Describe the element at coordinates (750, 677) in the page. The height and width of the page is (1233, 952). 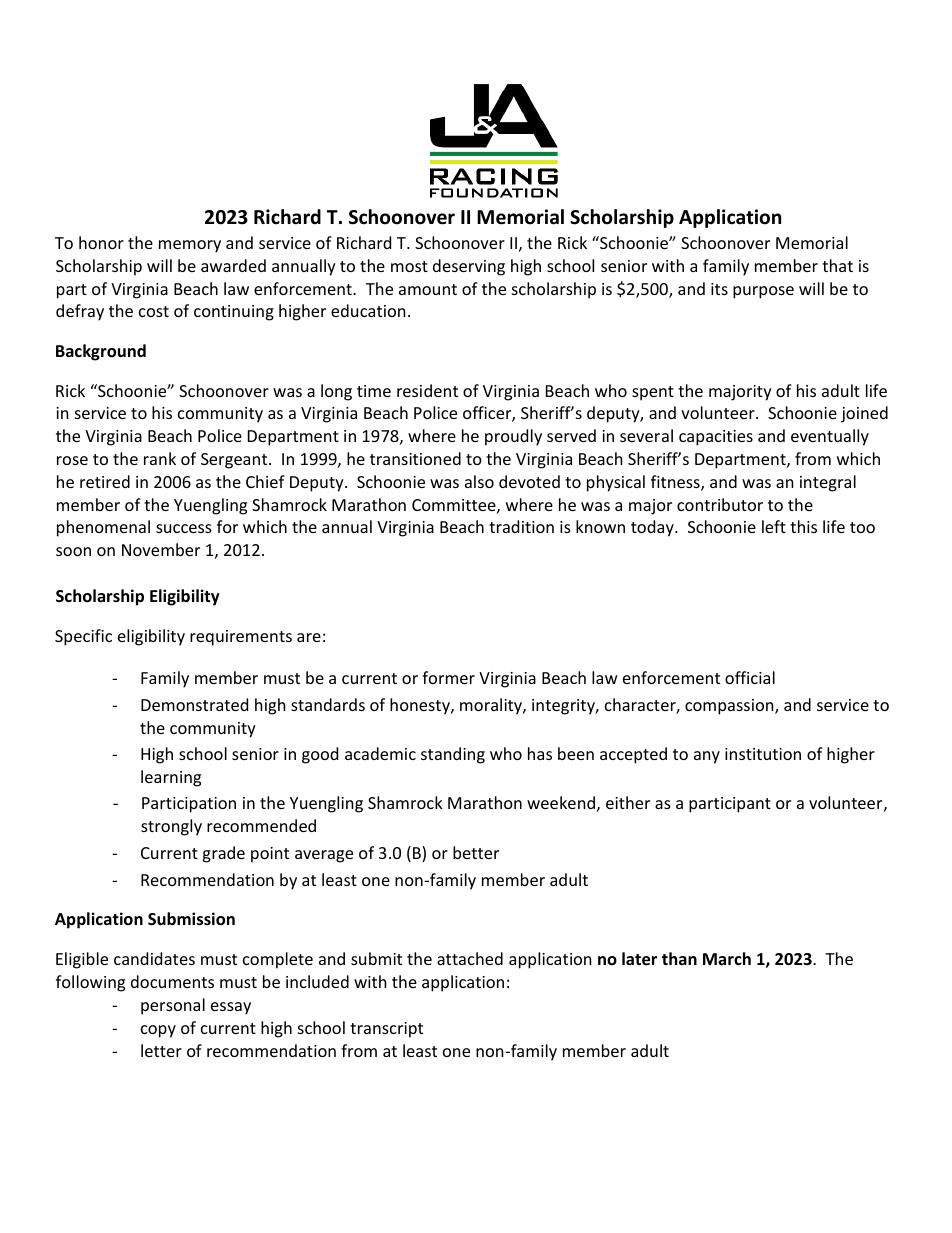
I see `official` at that location.
